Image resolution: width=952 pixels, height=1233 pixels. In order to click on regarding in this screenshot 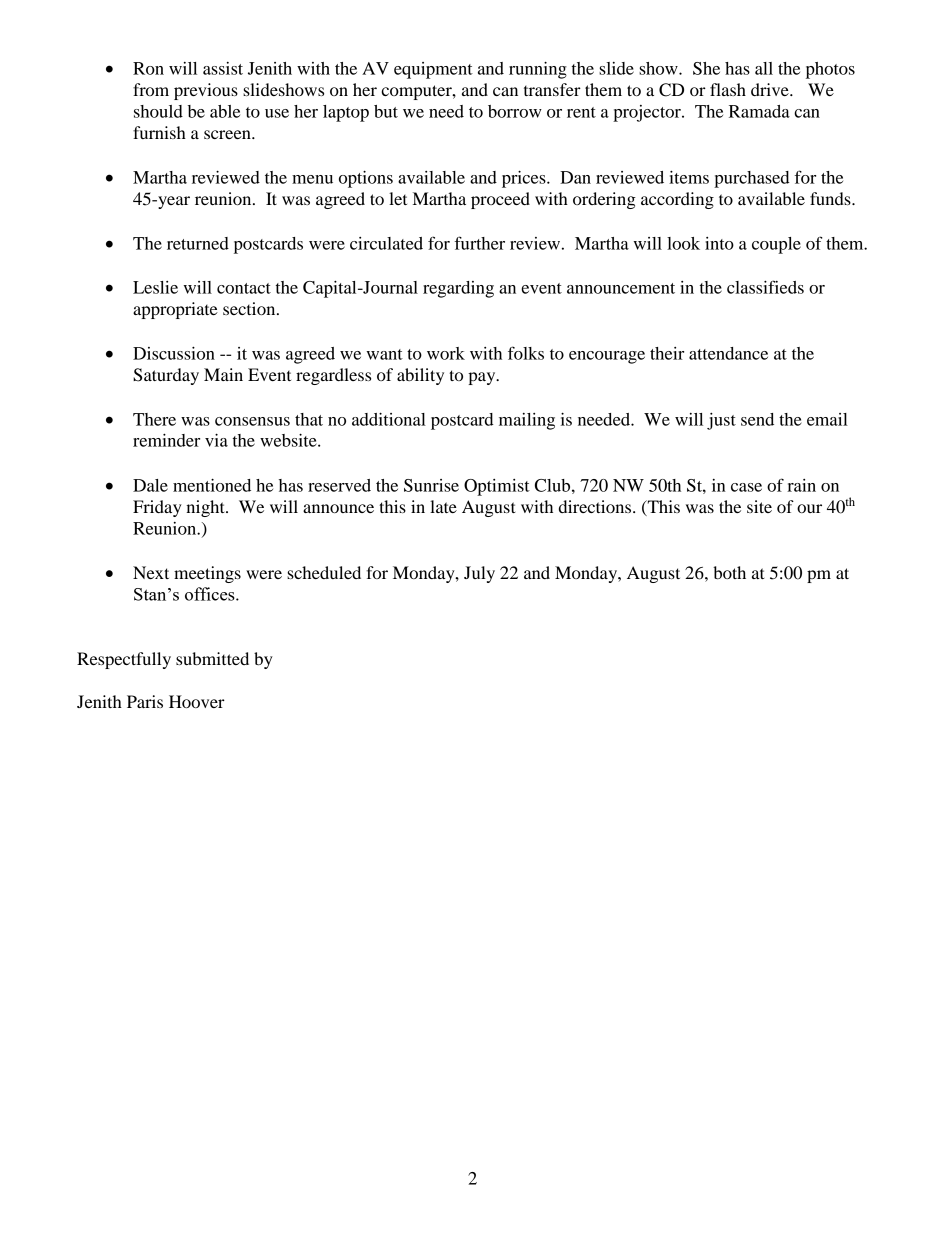, I will do `click(458, 289)`.
